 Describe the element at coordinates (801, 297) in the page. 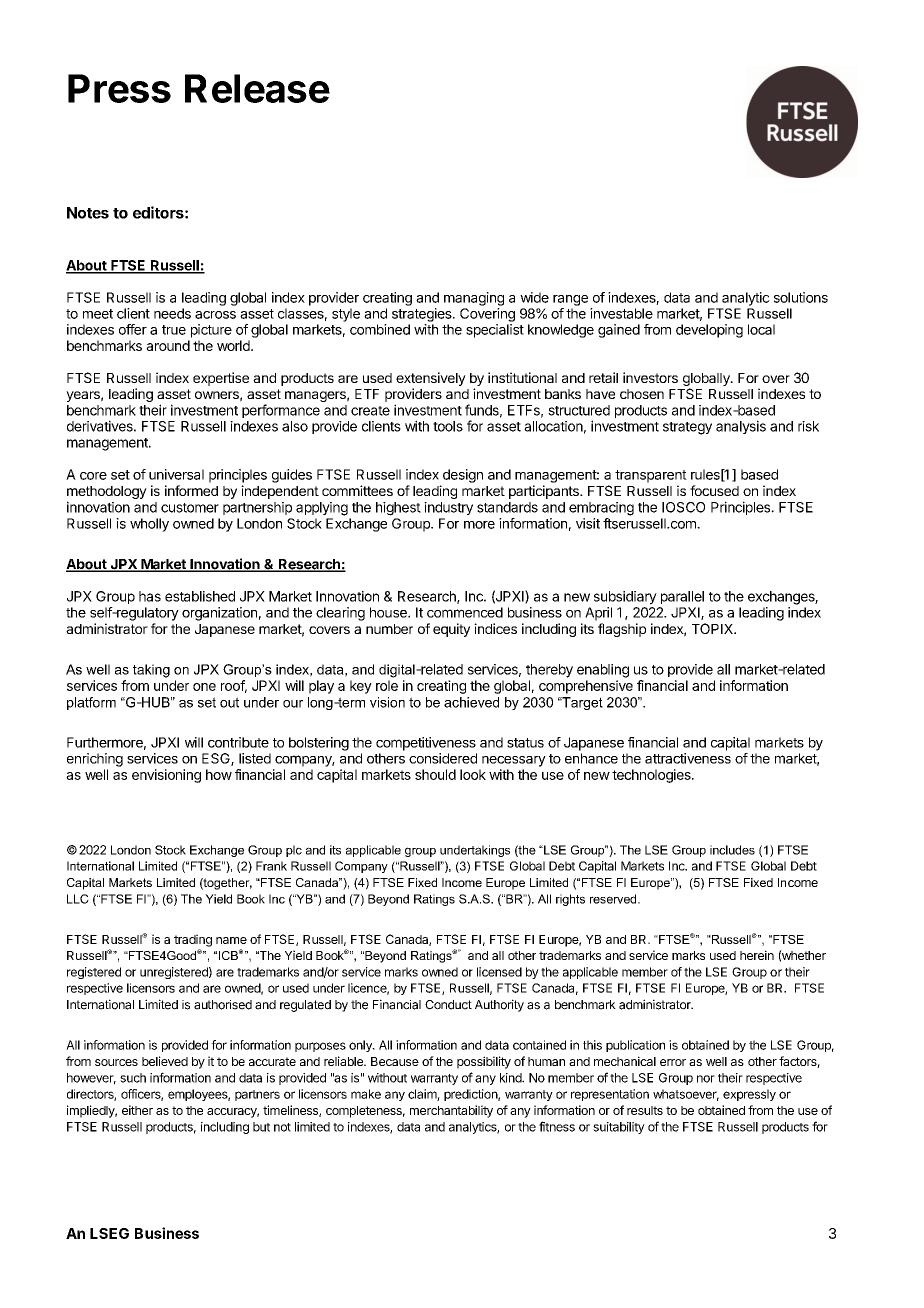

I see `solutions` at that location.
